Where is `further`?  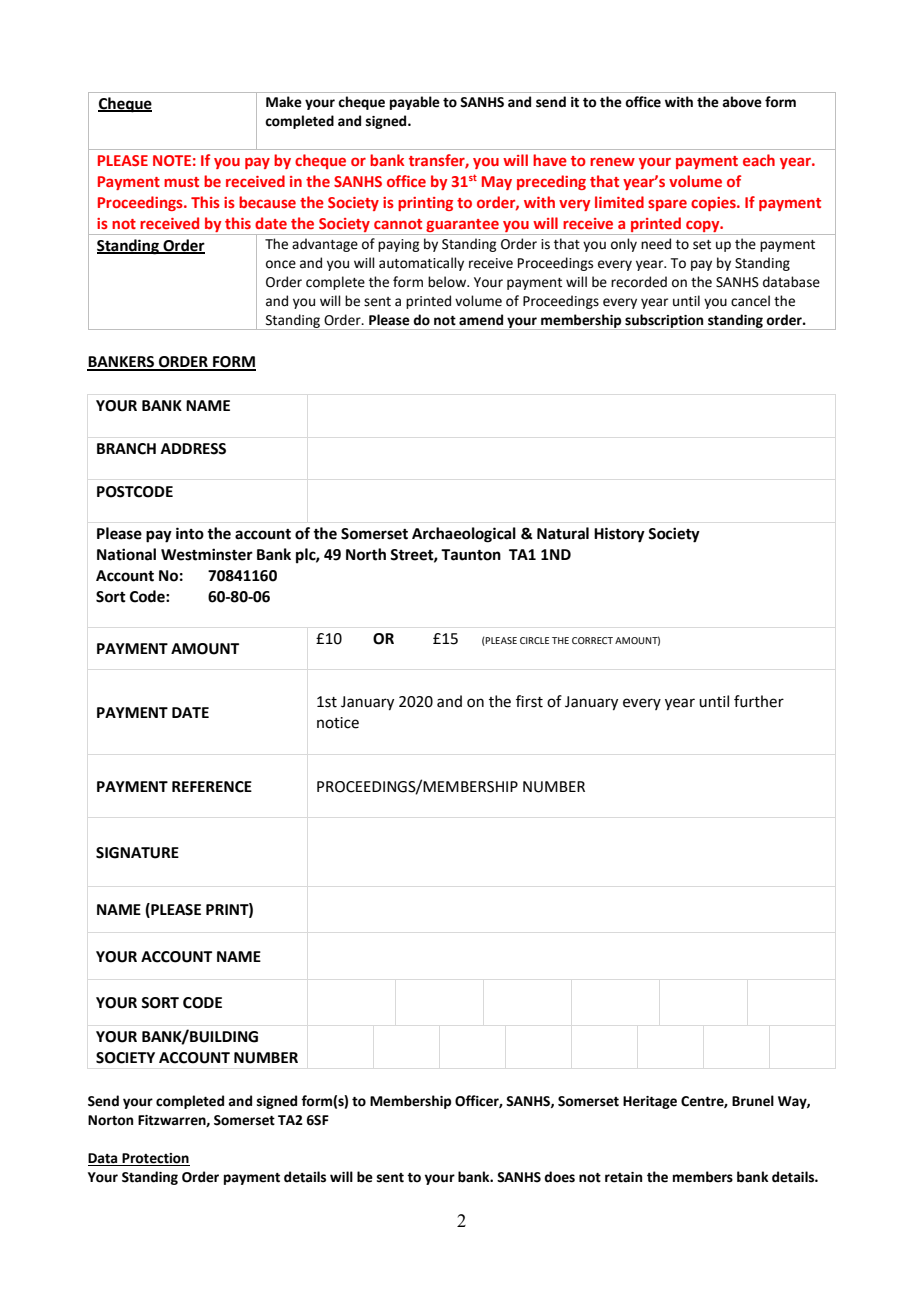 further is located at coordinates (759, 701).
